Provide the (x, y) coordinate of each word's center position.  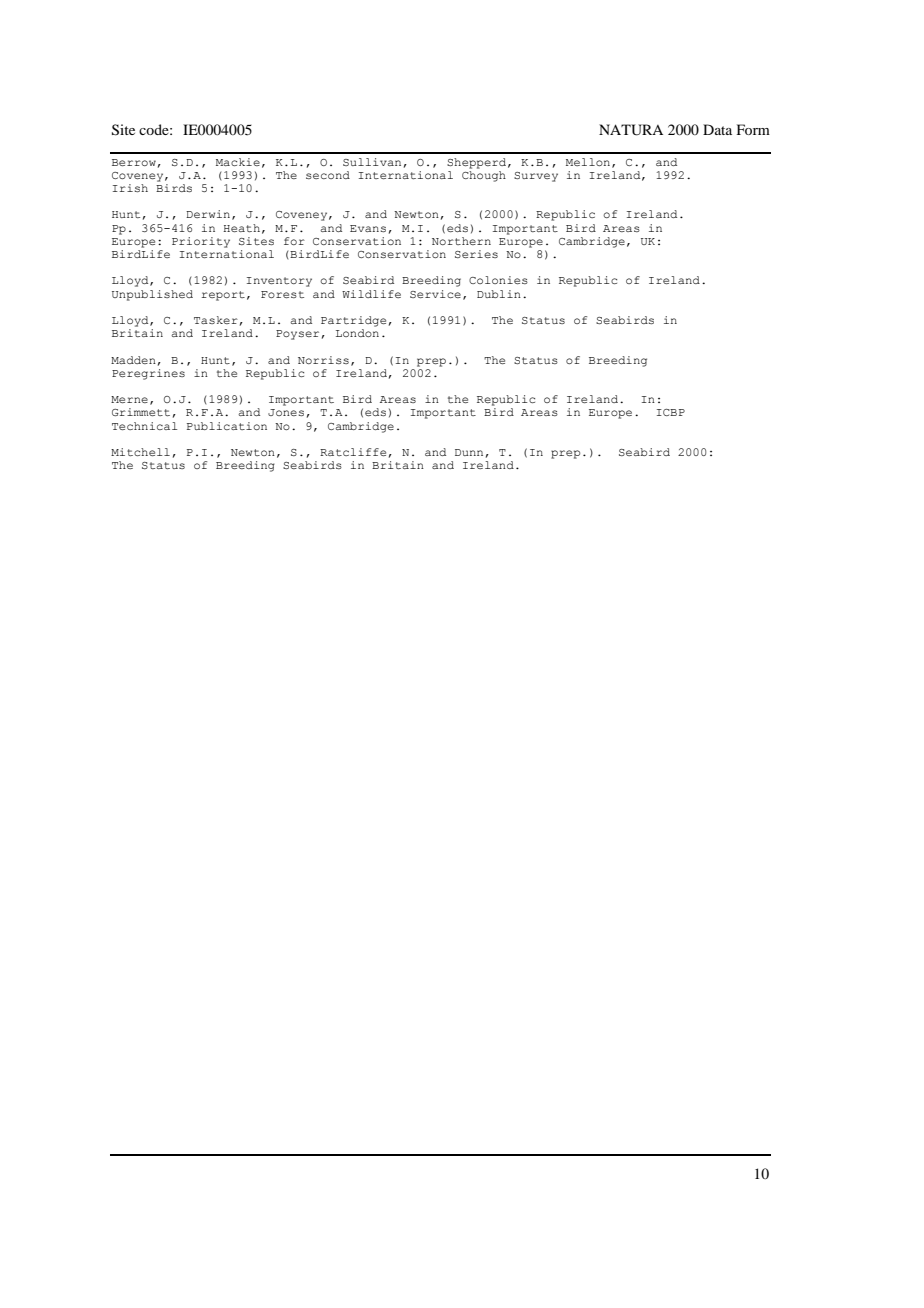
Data (717, 129)
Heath (241, 228)
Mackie (238, 162)
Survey (536, 177)
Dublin (499, 294)
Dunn (469, 452)
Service (435, 294)
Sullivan (372, 162)
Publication (227, 426)
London (357, 333)
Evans (368, 228)
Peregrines (148, 374)
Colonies (498, 280)
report (223, 296)
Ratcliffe (353, 452)
